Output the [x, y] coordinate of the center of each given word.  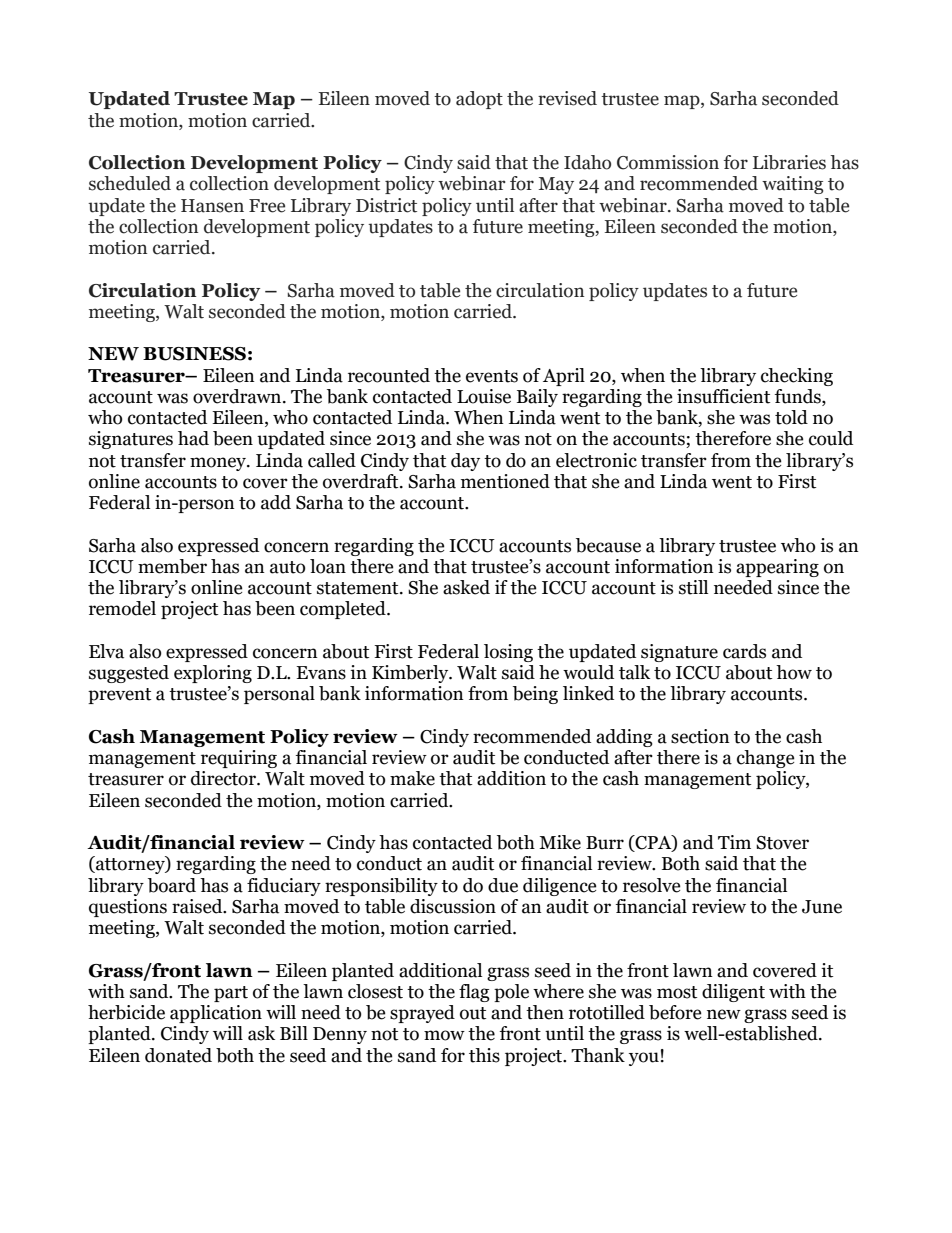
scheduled [130, 183]
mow [444, 1035]
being [535, 695]
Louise [484, 396]
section [700, 736]
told [791, 417]
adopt [479, 100]
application [216, 1014]
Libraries [789, 162]
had [193, 438]
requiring [239, 759]
